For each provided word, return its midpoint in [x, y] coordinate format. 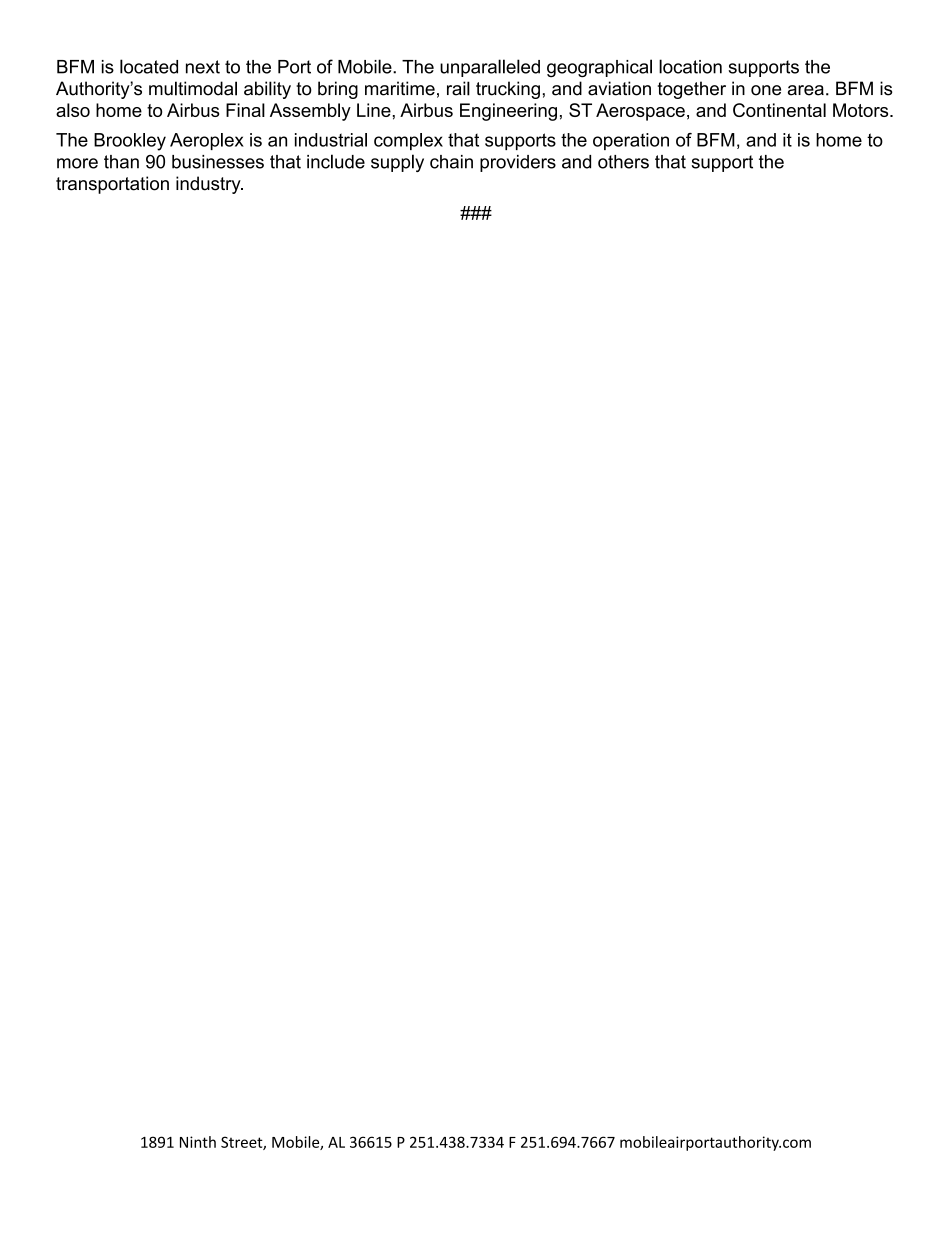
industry [209, 185]
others [623, 162]
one [766, 90]
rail [458, 88]
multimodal [193, 88]
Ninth [198, 1142]
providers [518, 163]
